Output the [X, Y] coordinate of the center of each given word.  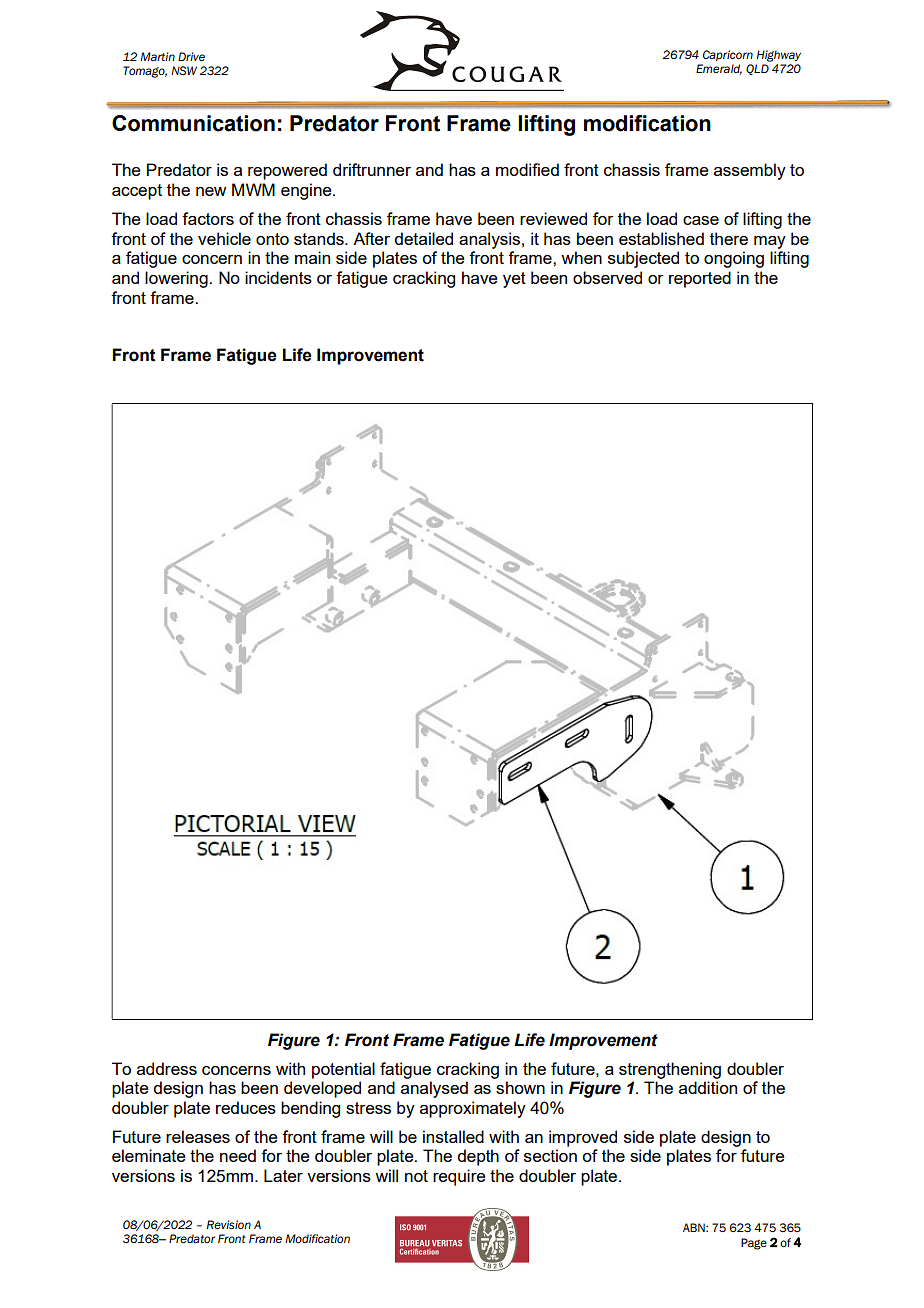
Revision [229, 1224]
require [459, 1177]
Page [754, 1244]
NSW [184, 70]
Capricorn [728, 55]
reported [700, 279]
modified [527, 169]
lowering [177, 279]
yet [514, 280]
